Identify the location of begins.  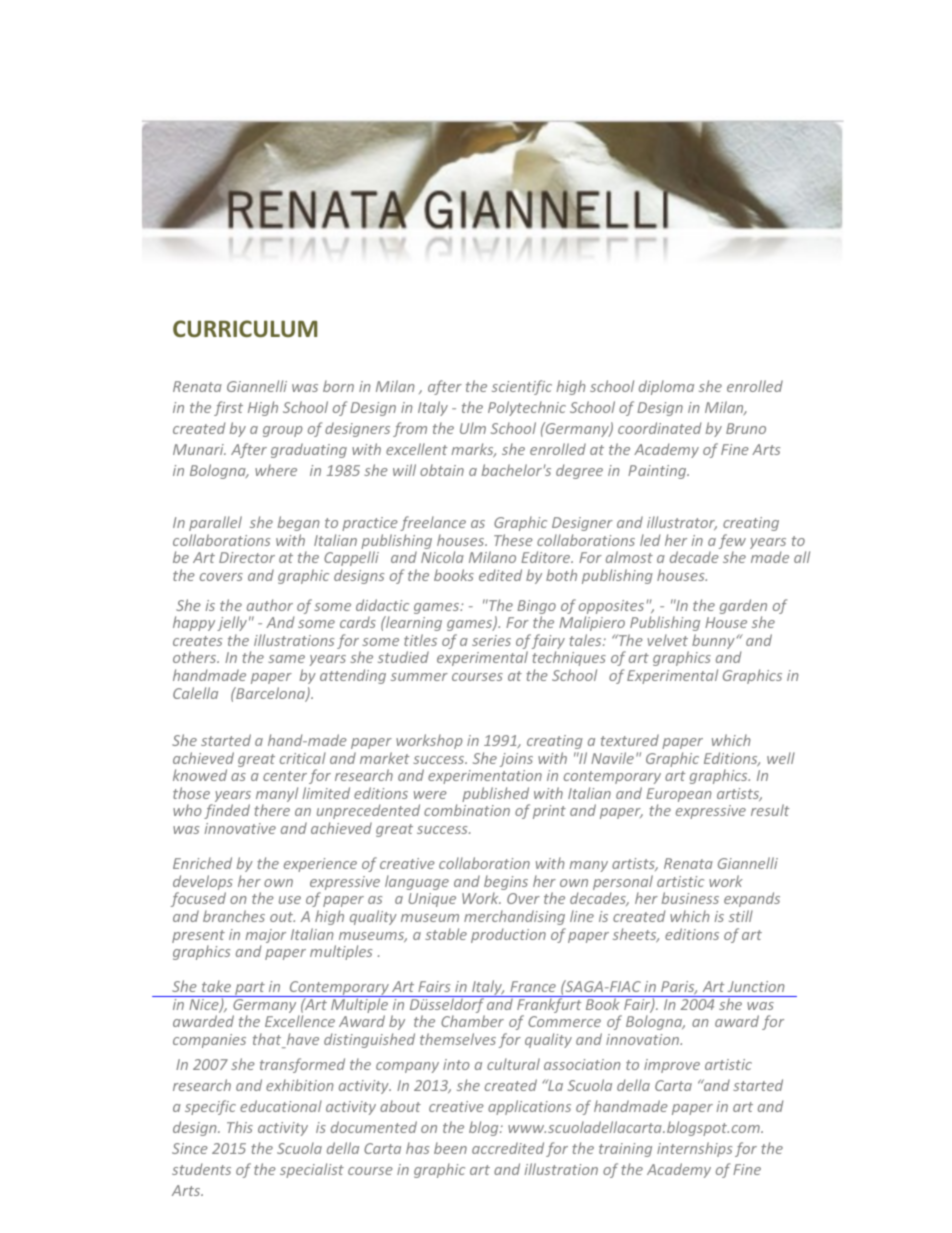
(506, 884).
